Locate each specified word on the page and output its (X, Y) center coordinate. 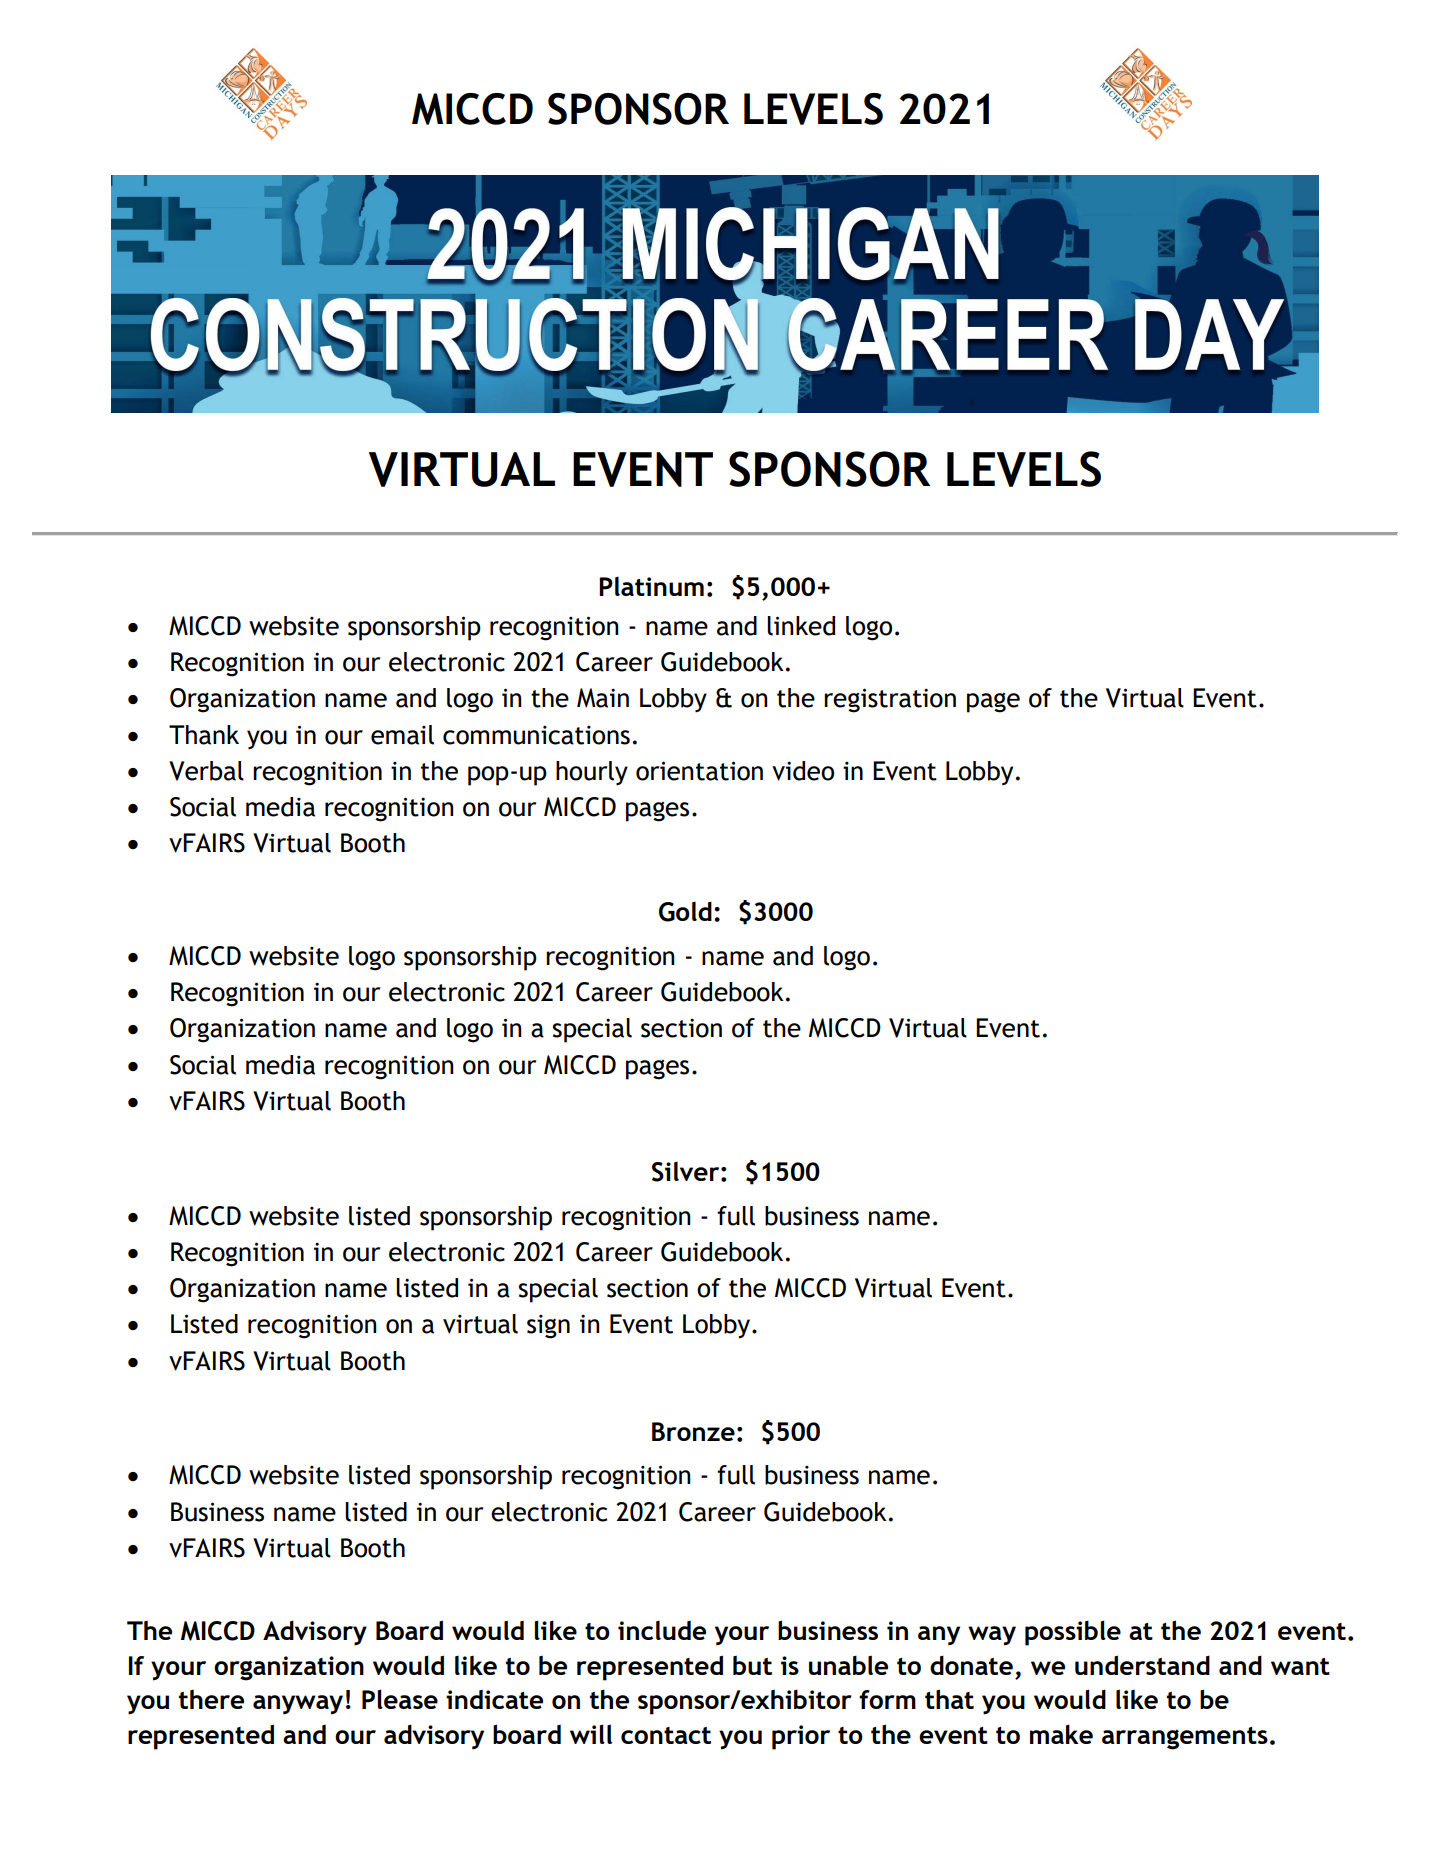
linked (801, 626)
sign (548, 1327)
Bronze (693, 1431)
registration (890, 700)
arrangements (1185, 1738)
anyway (298, 1705)
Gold (685, 911)
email (402, 735)
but (752, 1665)
